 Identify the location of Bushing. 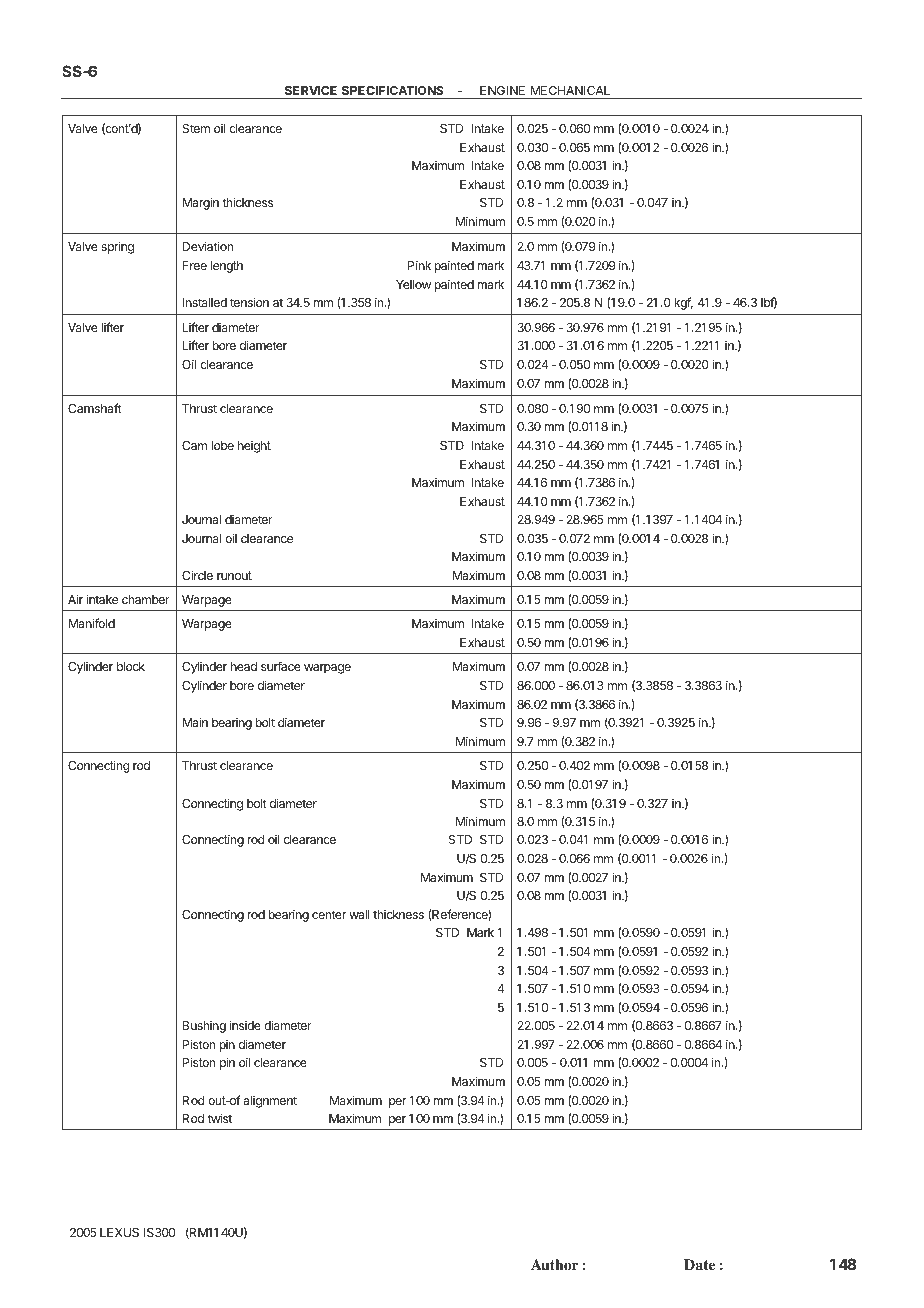
(204, 1027).
